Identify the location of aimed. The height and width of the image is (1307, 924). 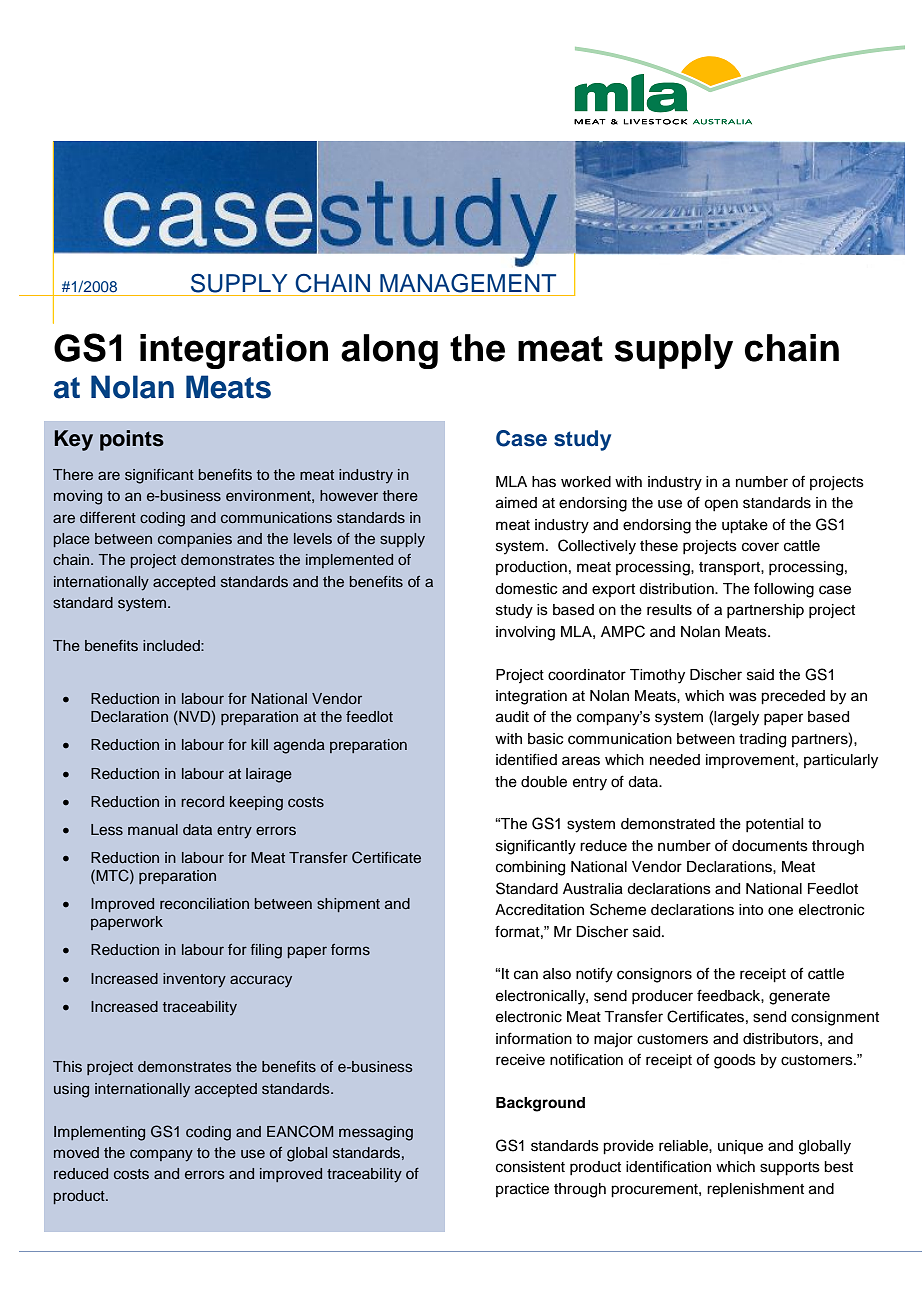
(516, 503).
